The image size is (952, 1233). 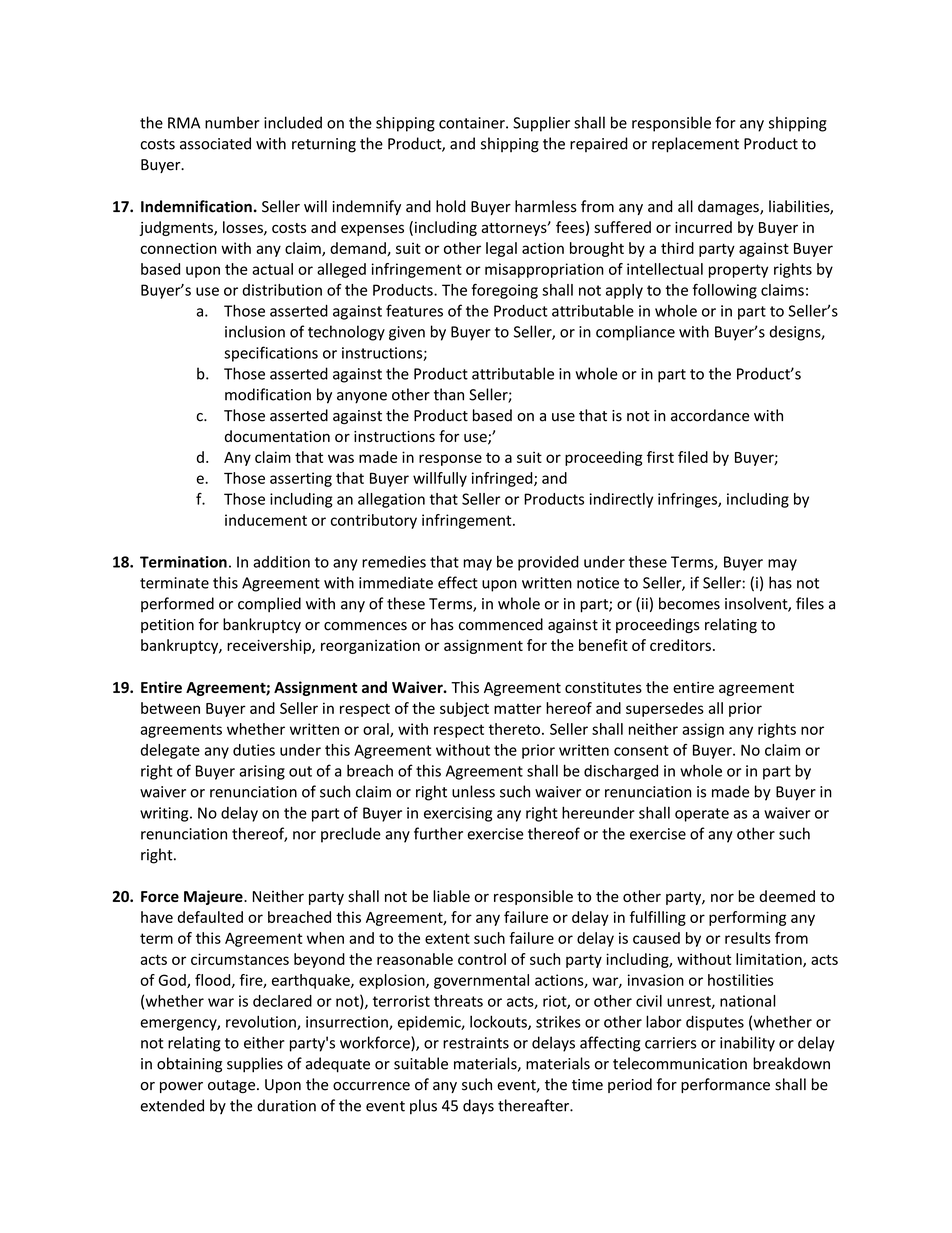 I want to click on outage, so click(x=233, y=1086).
